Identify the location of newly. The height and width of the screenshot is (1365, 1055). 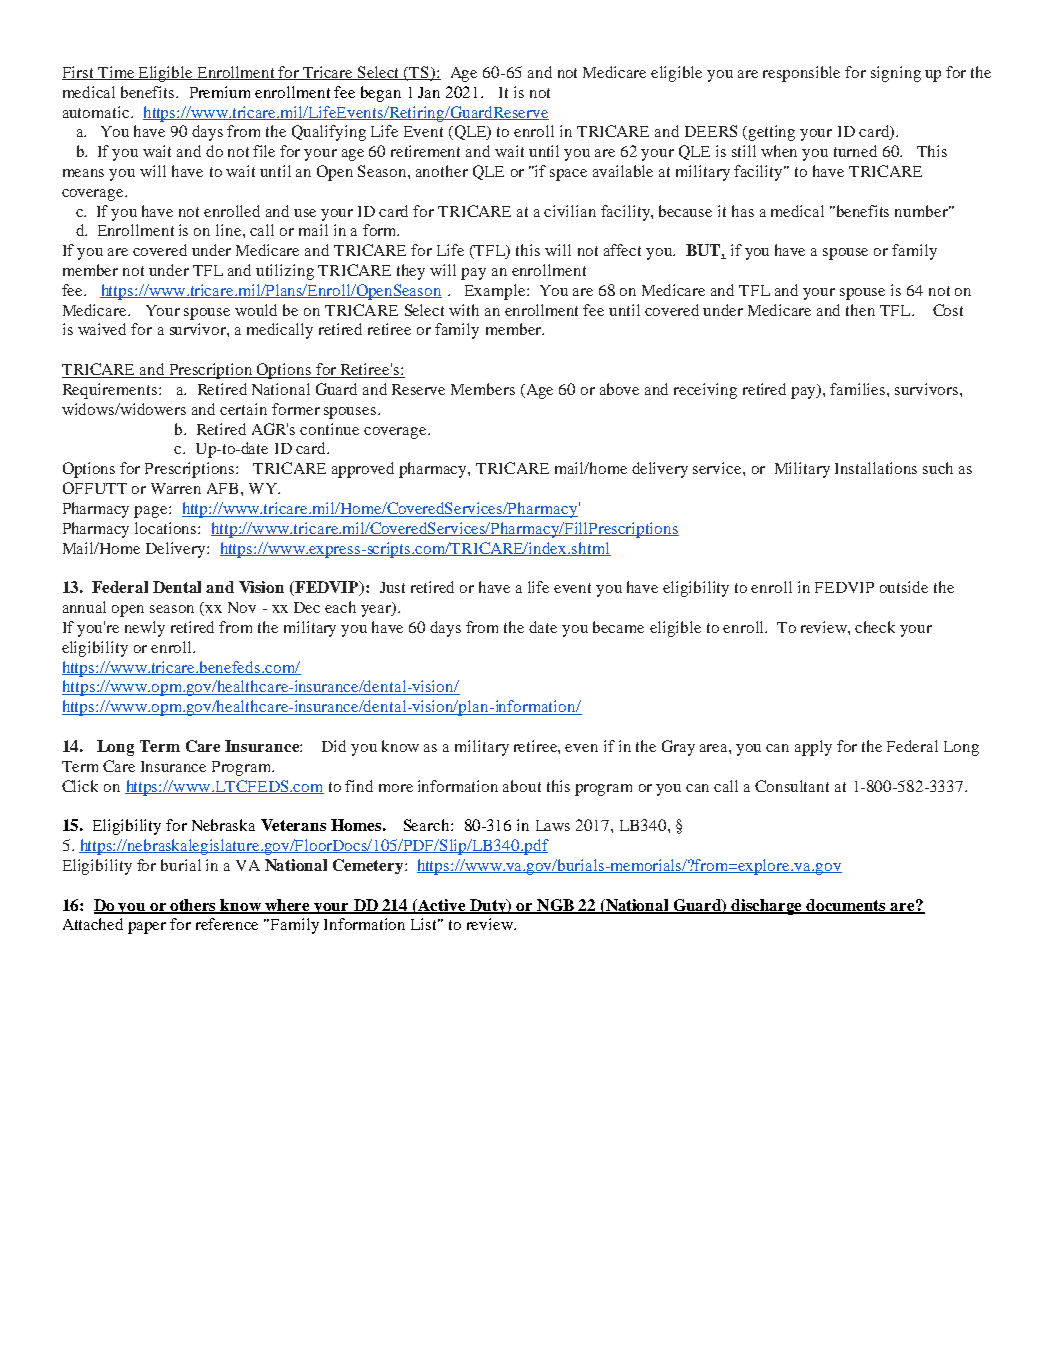
(145, 629).
